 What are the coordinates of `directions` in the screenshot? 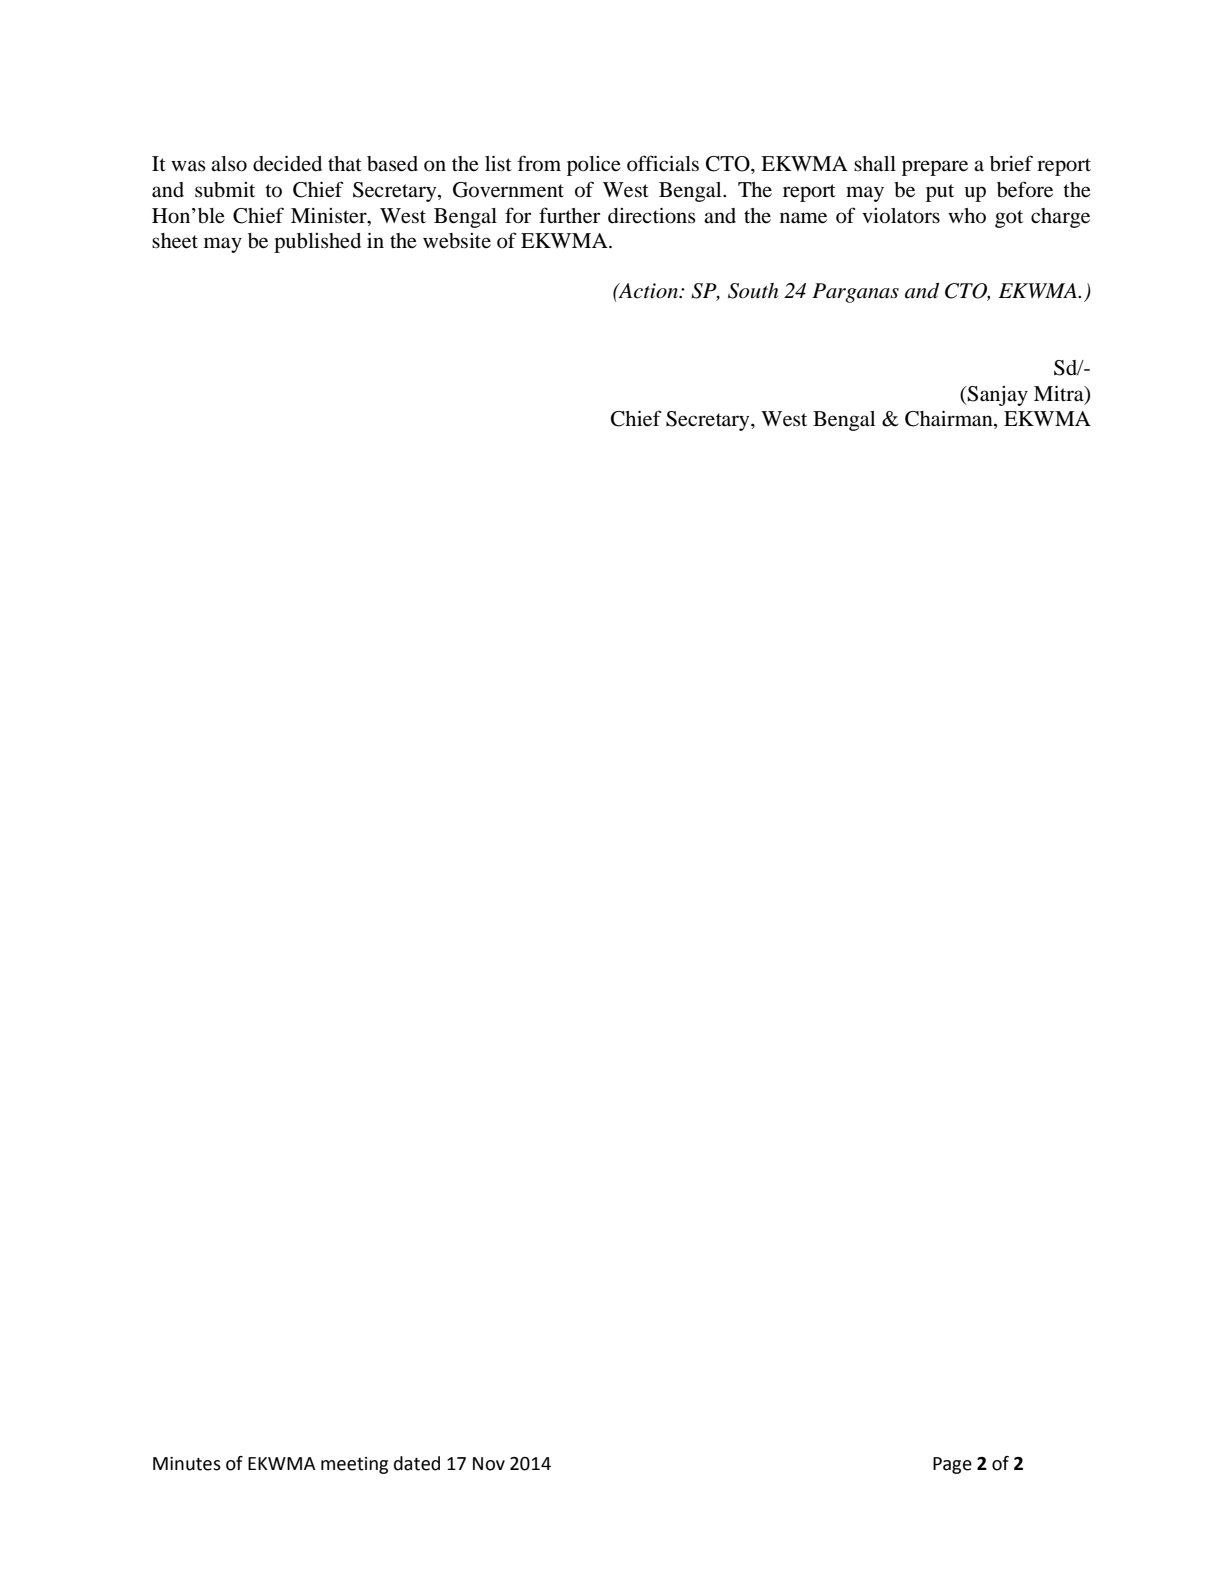 It's located at (652, 215).
